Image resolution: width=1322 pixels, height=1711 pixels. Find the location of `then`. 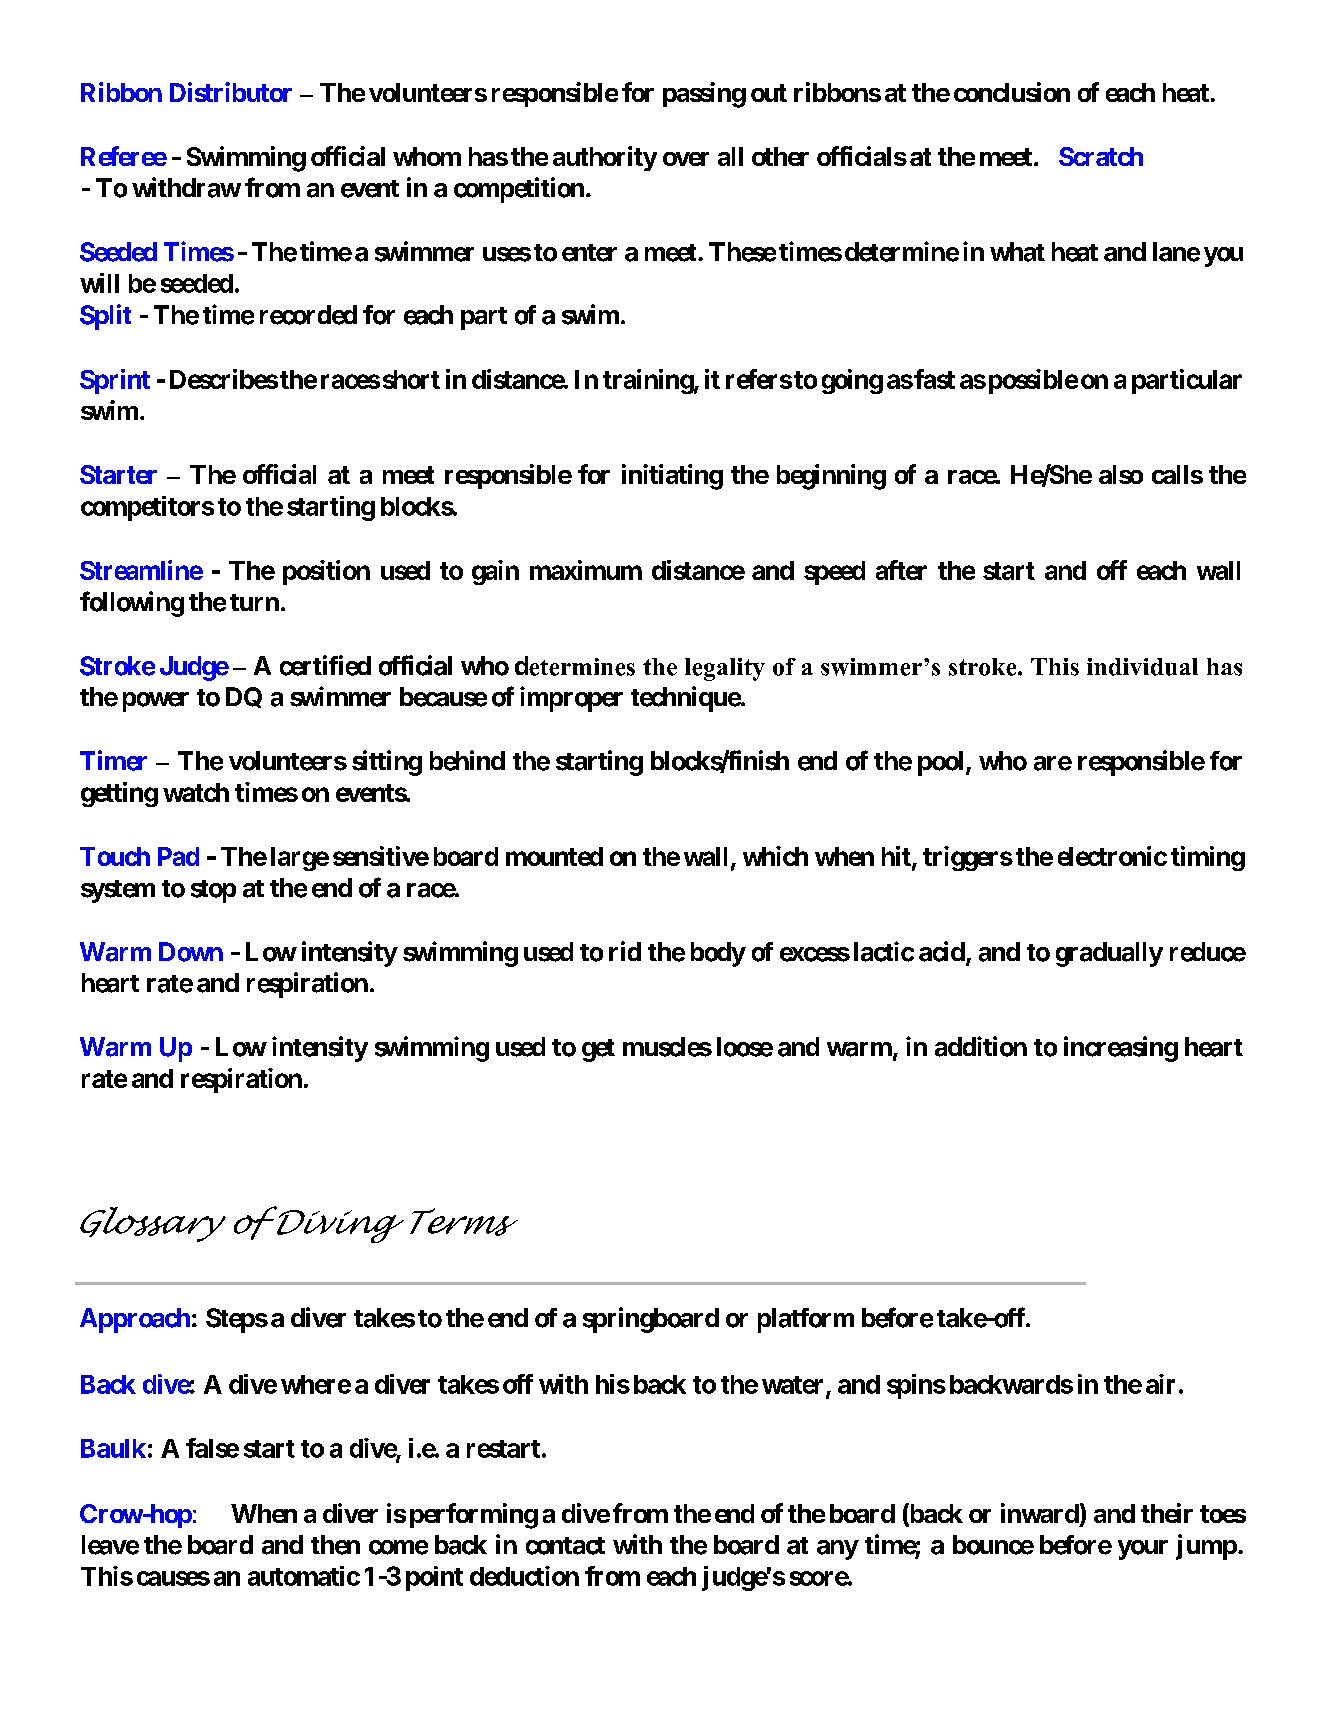

then is located at coordinates (335, 1545).
